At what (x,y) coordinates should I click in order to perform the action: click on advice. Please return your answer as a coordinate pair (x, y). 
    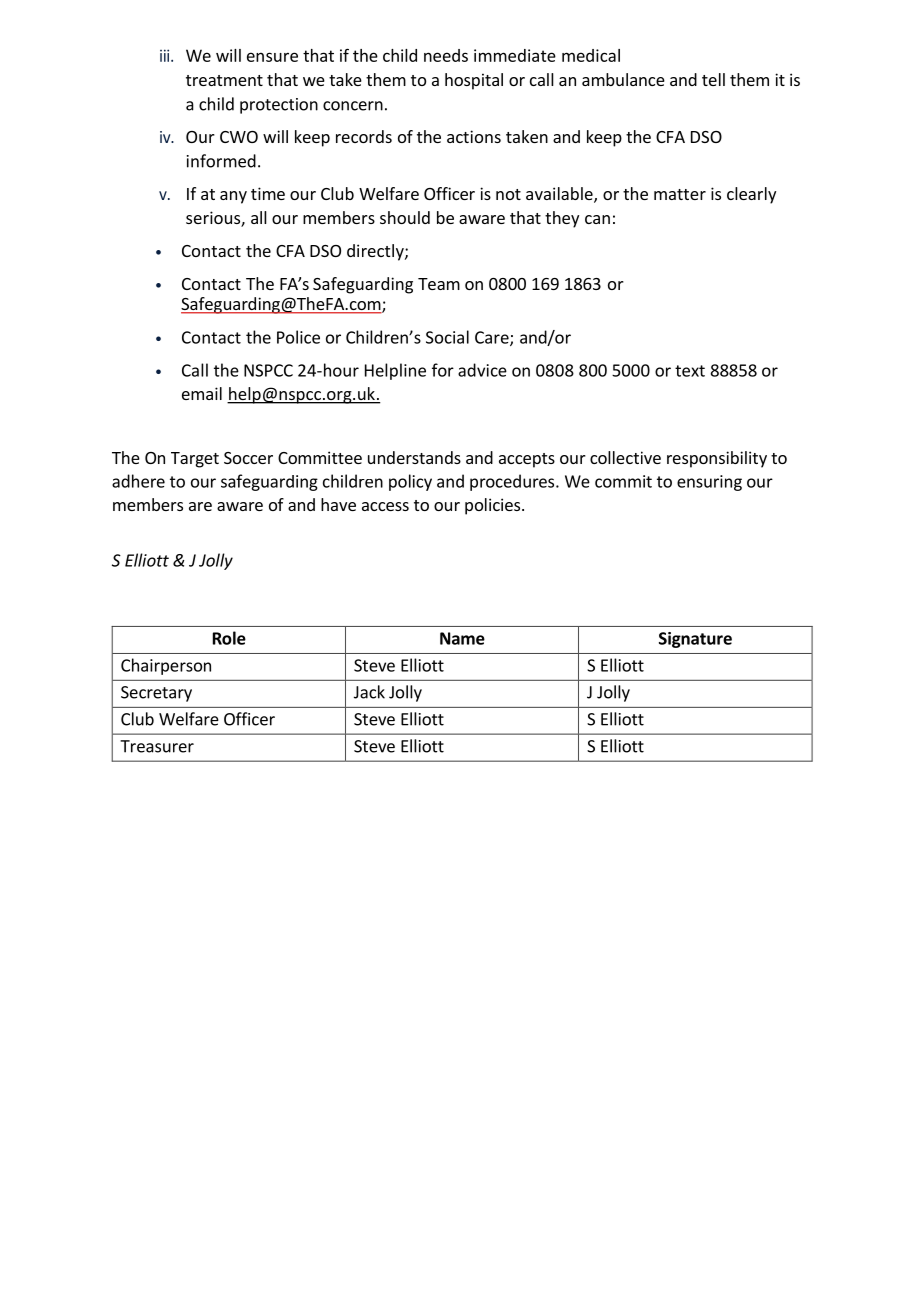
    Looking at the image, I should click on (482, 370).
